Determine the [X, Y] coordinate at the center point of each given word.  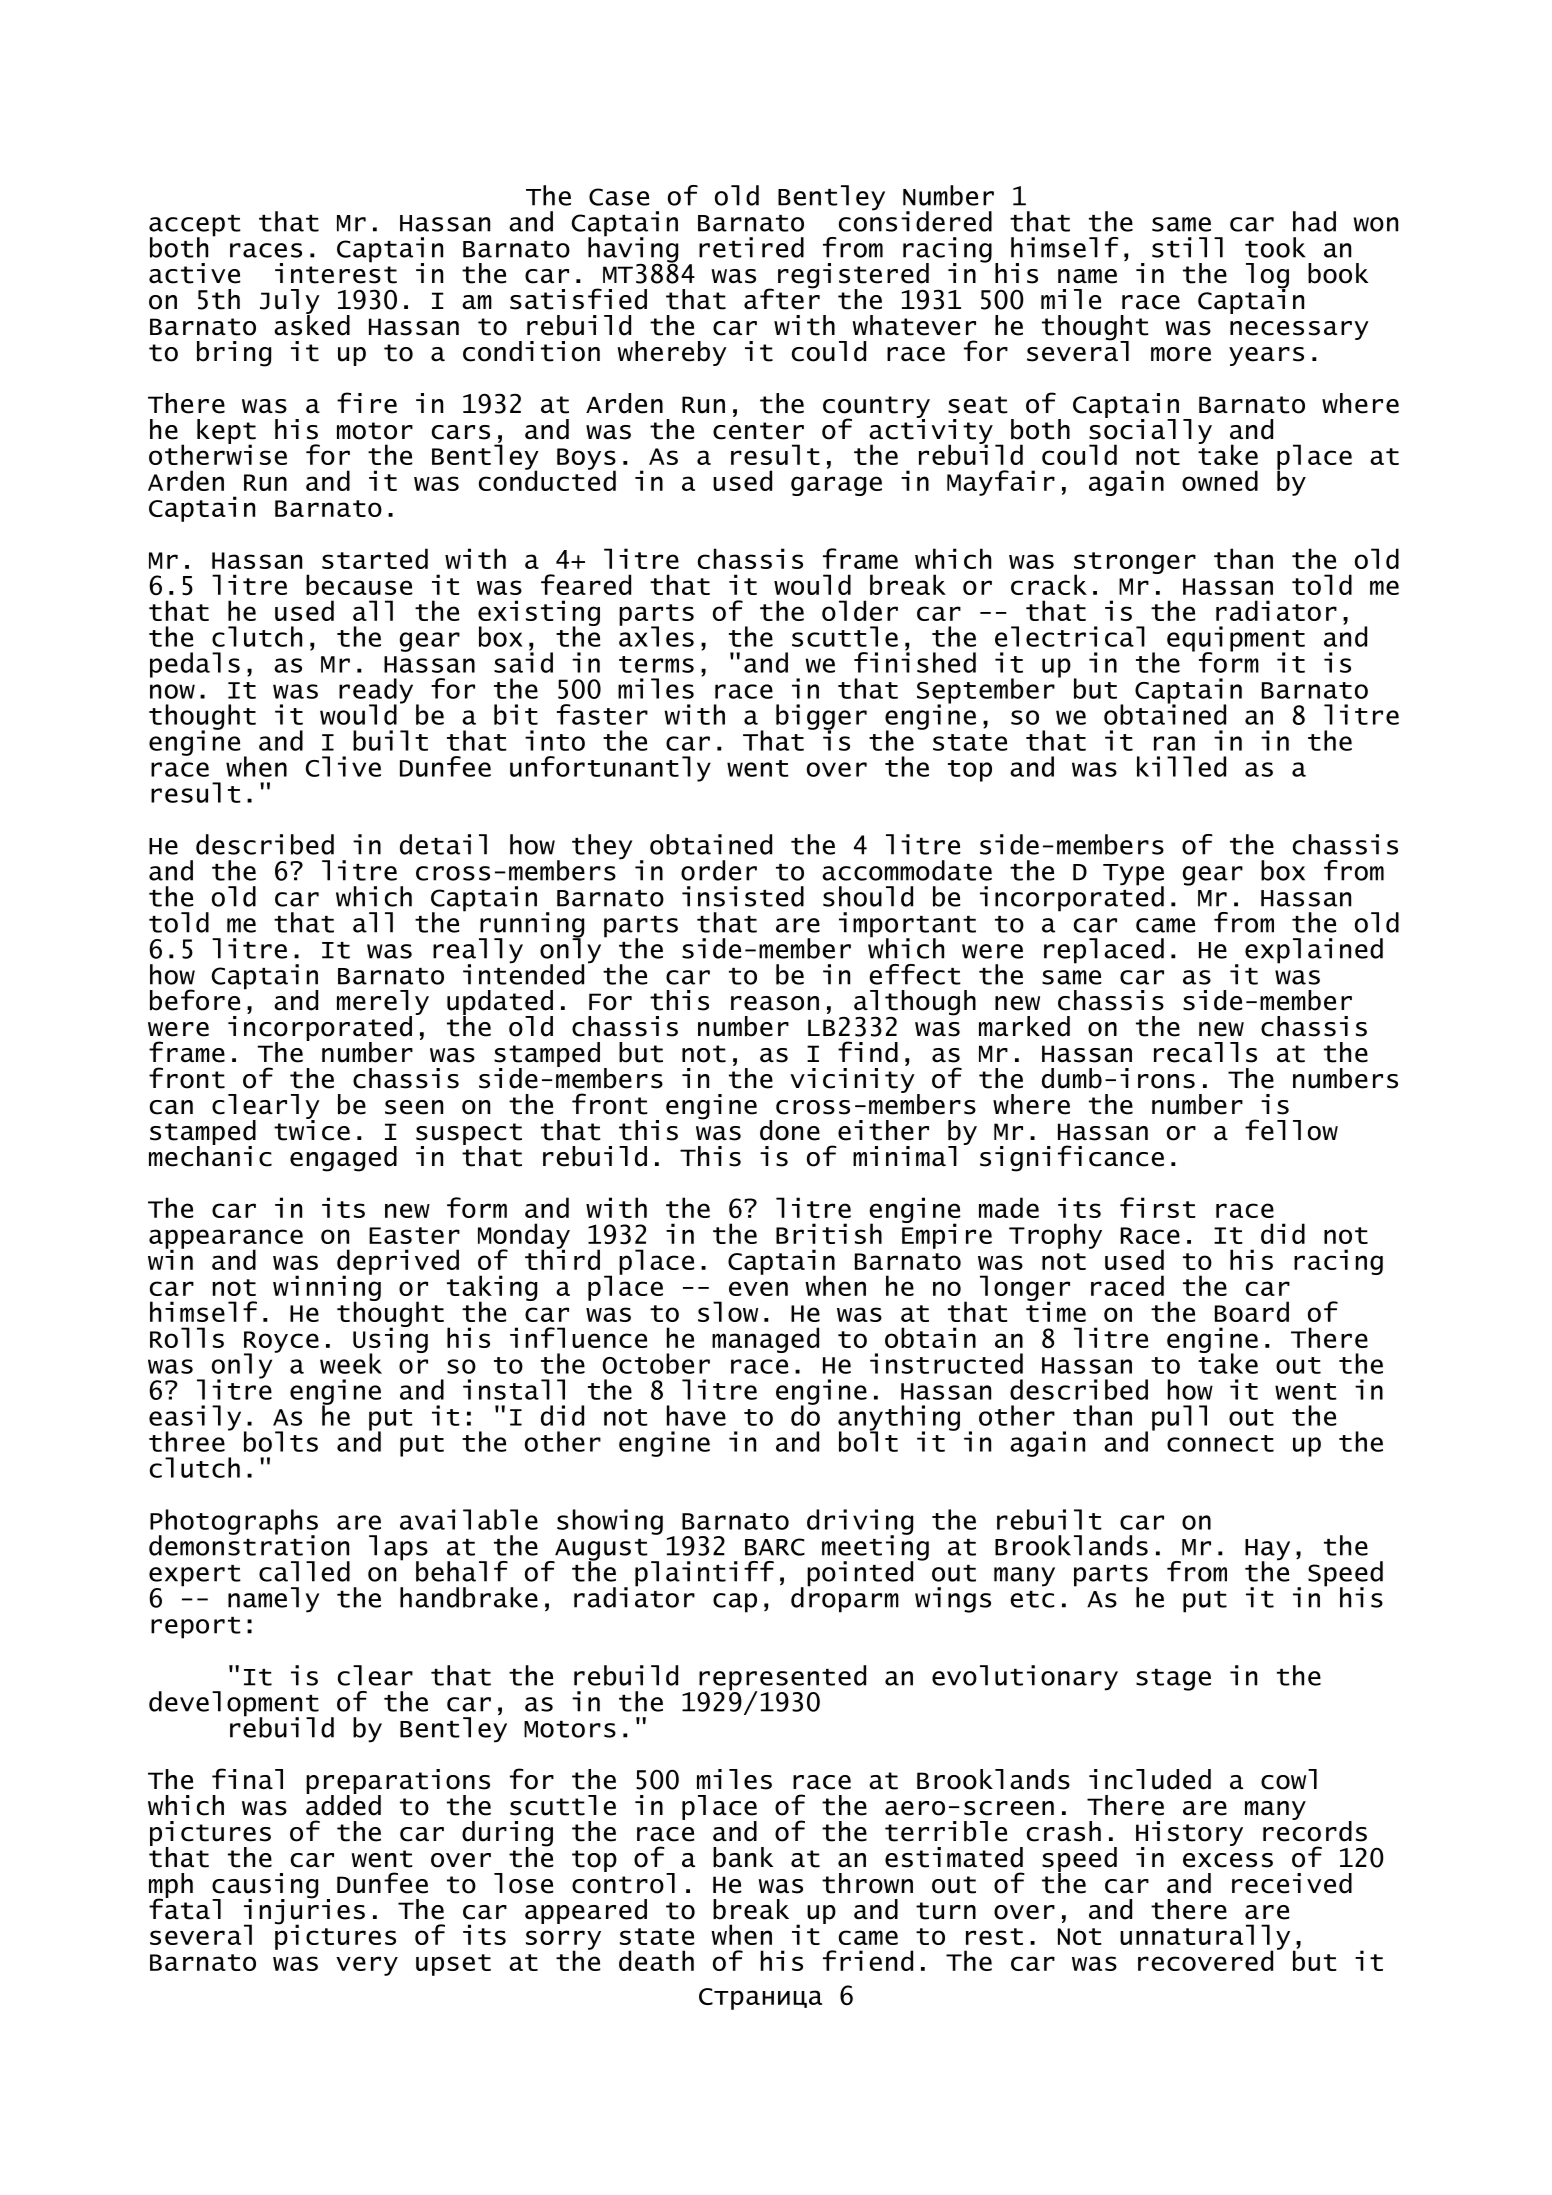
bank [743, 1857]
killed [1181, 766]
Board [1252, 1311]
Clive [343, 766]
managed [765, 1340]
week [351, 1363]
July [290, 303]
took [1275, 247]
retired [751, 247]
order [719, 870]
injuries [304, 1911]
